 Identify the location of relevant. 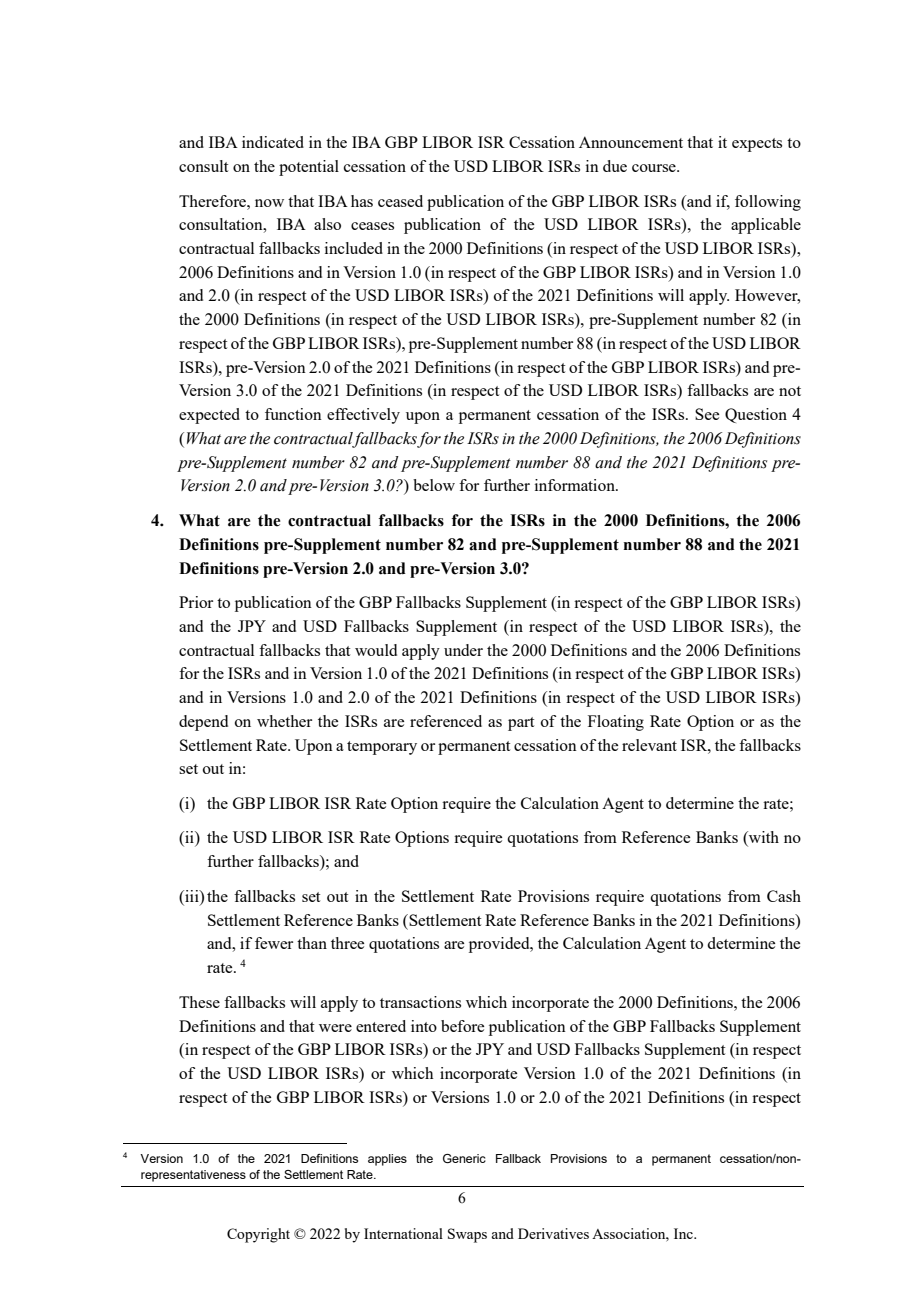
(649, 745).
